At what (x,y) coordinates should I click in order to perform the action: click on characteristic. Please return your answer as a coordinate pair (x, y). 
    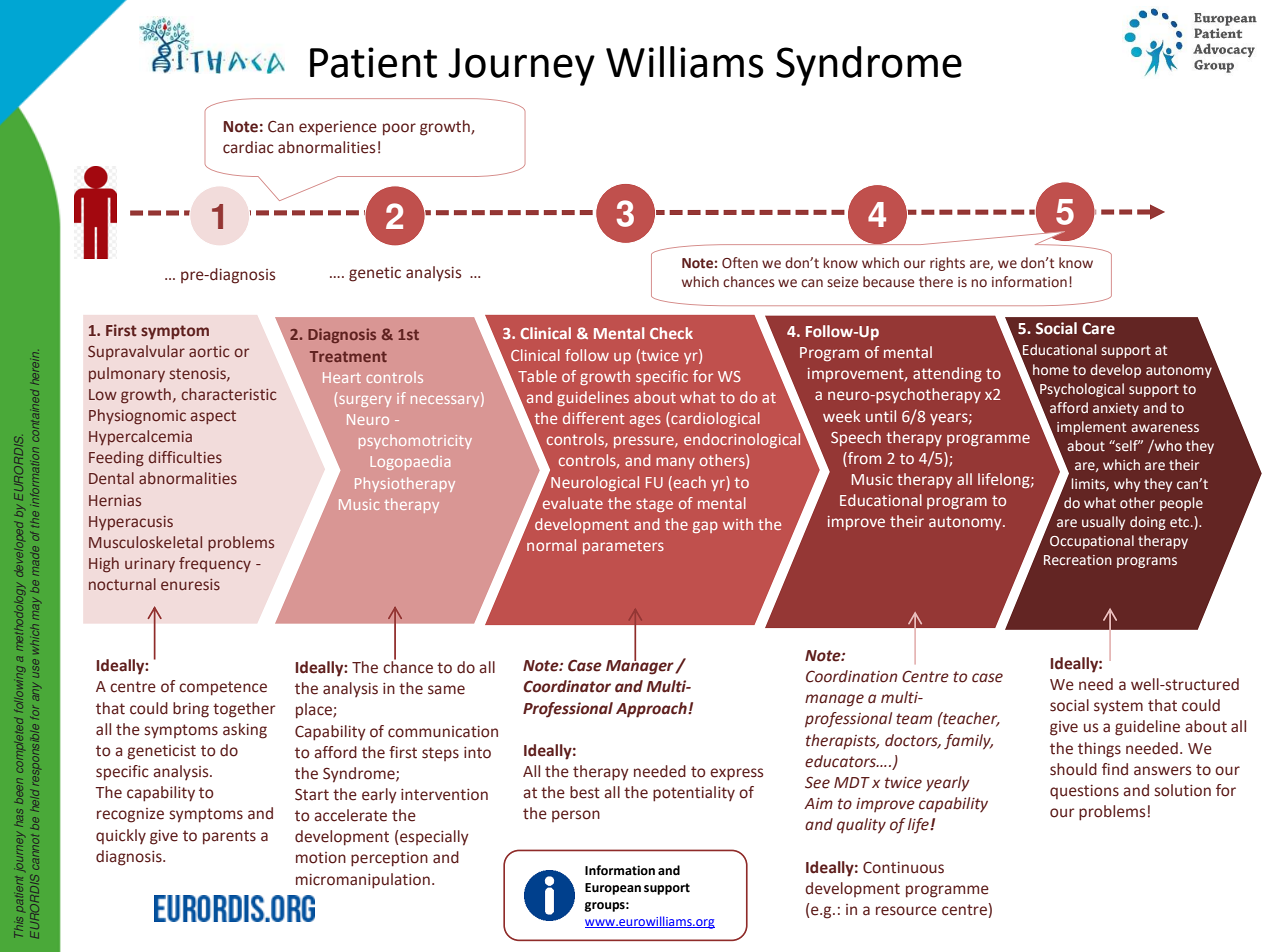
    Looking at the image, I should click on (228, 394).
